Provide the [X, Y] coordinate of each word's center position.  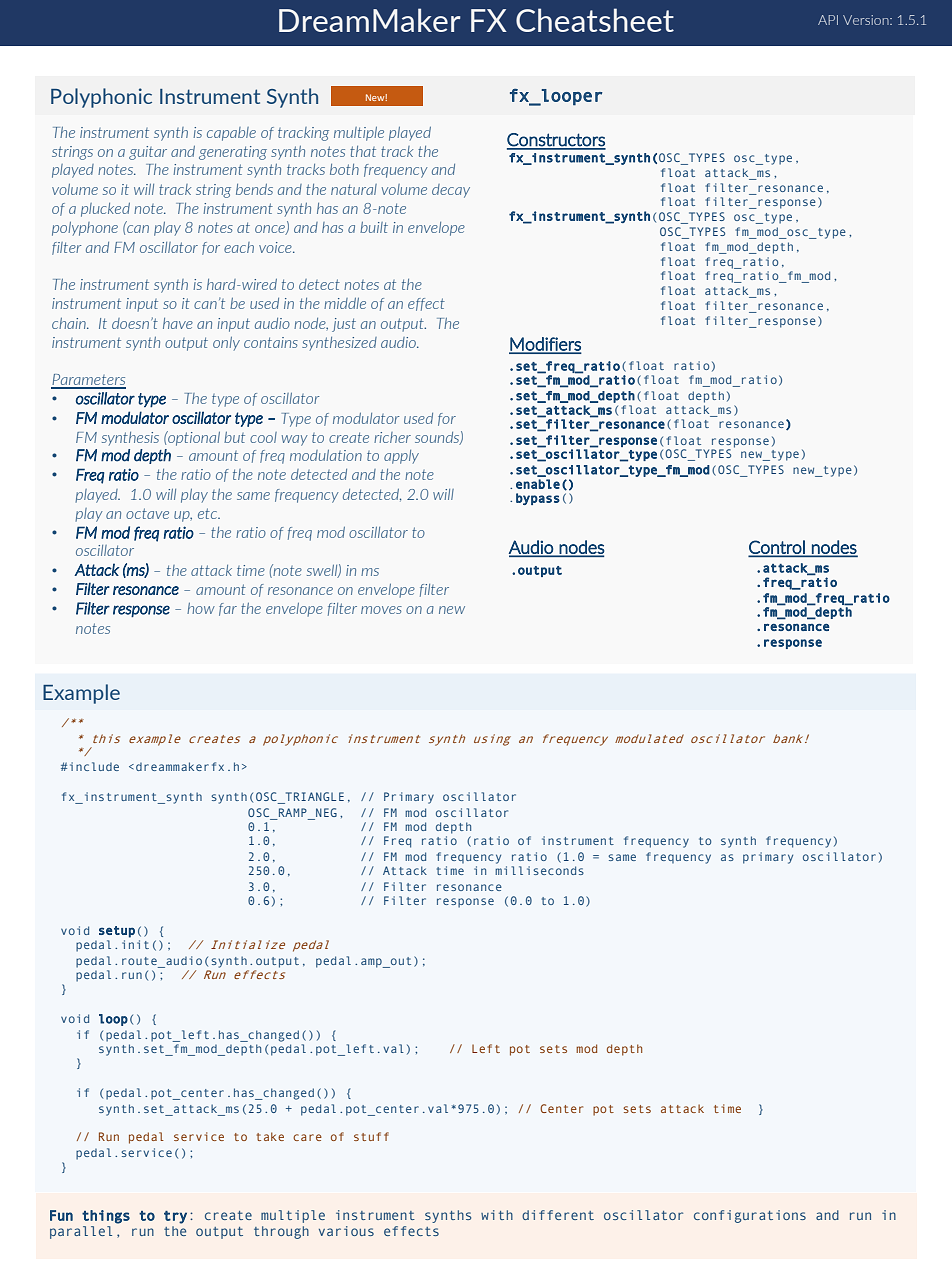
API [828, 20]
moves [381, 610]
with [497, 1215]
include [94, 766]
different [558, 1215]
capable [231, 134]
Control [778, 548]
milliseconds [539, 870]
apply [401, 457]
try [175, 1217]
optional [193, 438]
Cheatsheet [595, 20]
